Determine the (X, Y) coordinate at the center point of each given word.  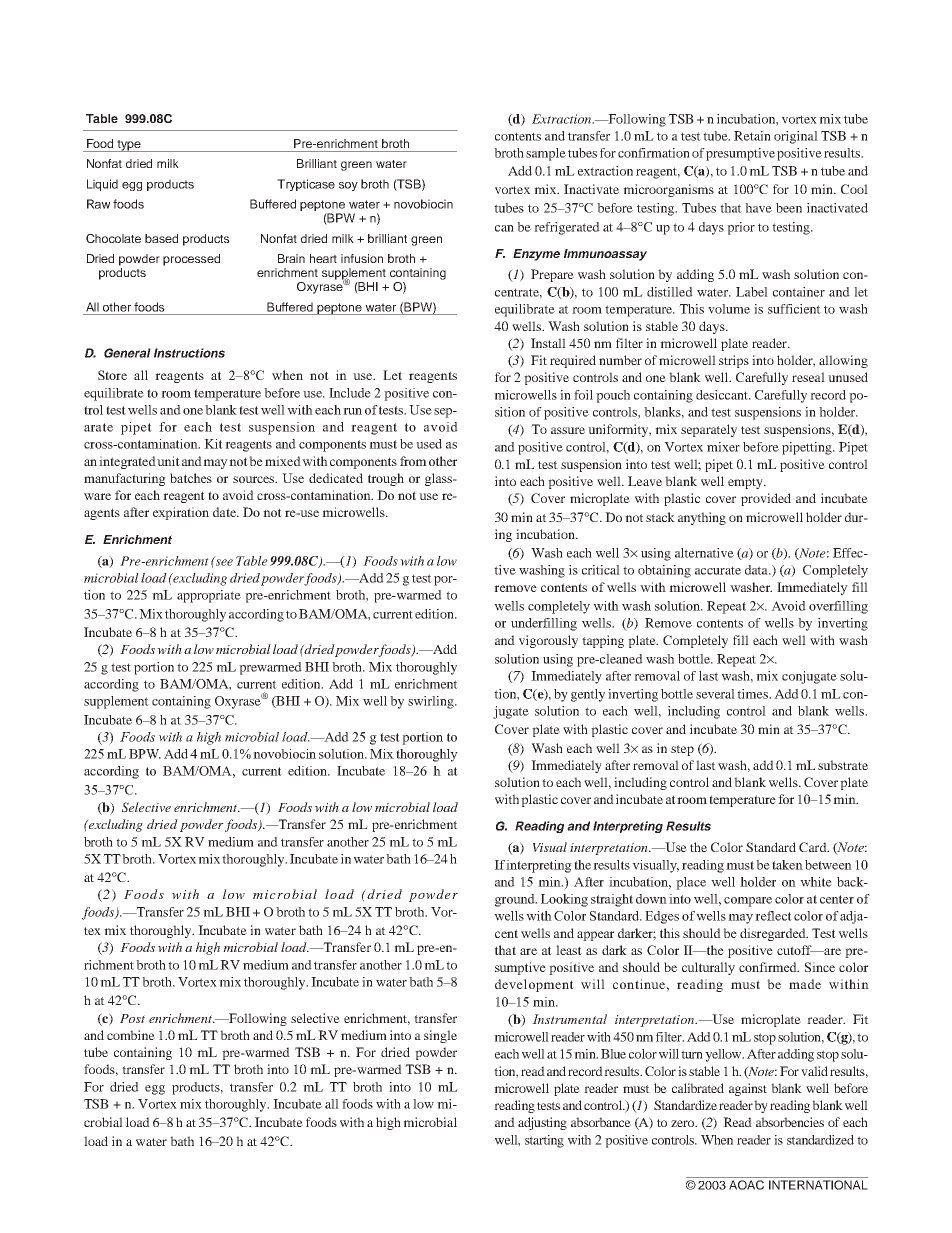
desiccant (723, 395)
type (129, 146)
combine (131, 1035)
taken (787, 865)
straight (612, 900)
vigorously (548, 641)
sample (546, 154)
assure (568, 430)
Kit (213, 444)
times (753, 694)
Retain (752, 136)
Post (132, 1018)
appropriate (209, 596)
